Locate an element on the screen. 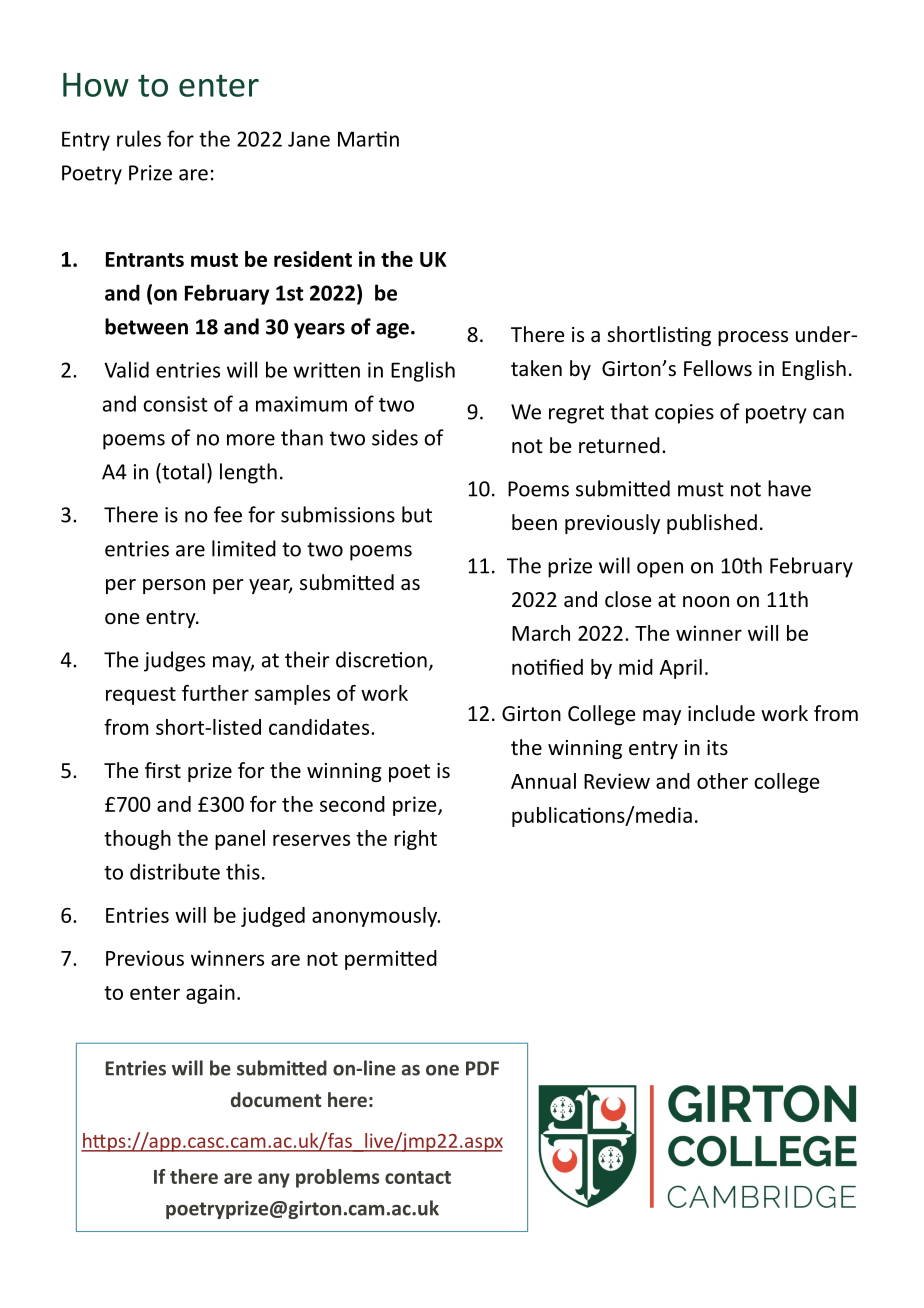 This screenshot has height=1308, width=924. discretion is located at coordinates (381, 659).
